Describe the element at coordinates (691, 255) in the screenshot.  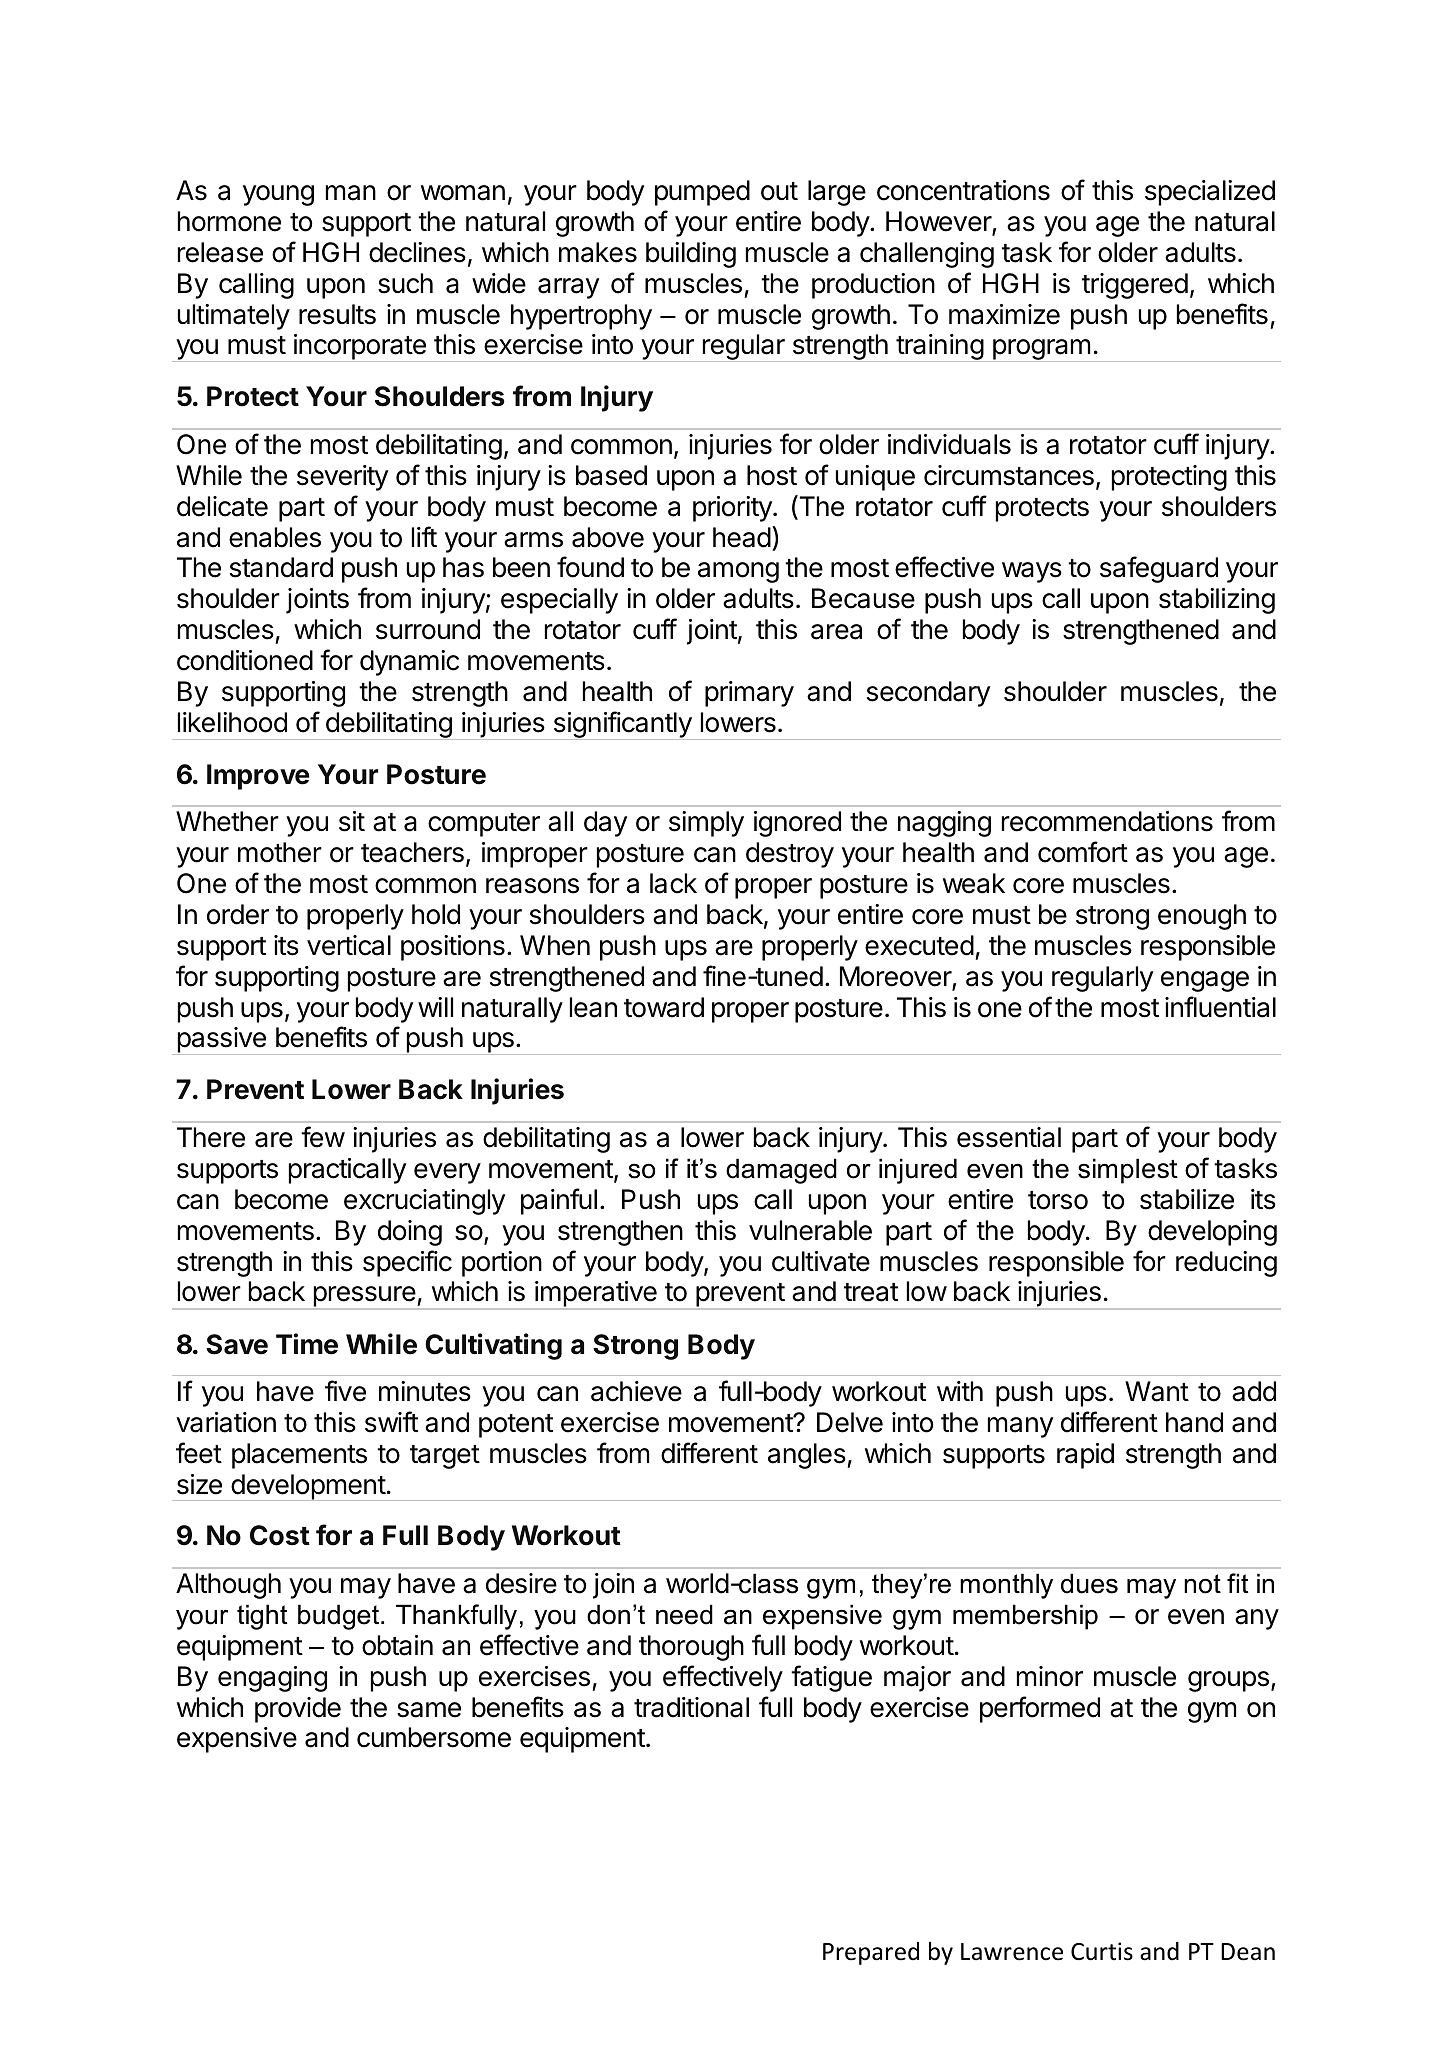
I see `building` at that location.
